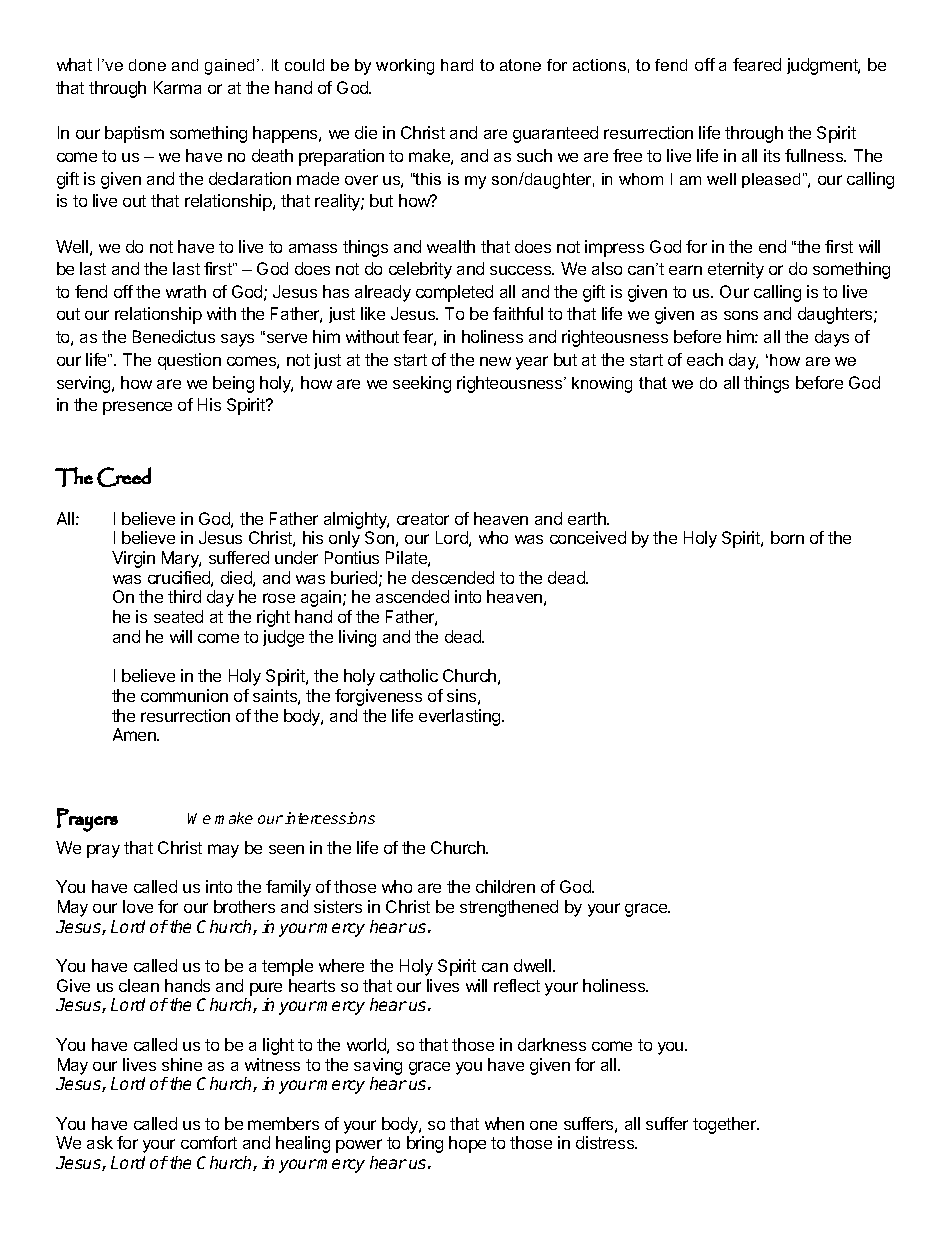 The width and height of the document is (952, 1233). Describe the element at coordinates (509, 908) in the document. I see `strengthened` at that location.
